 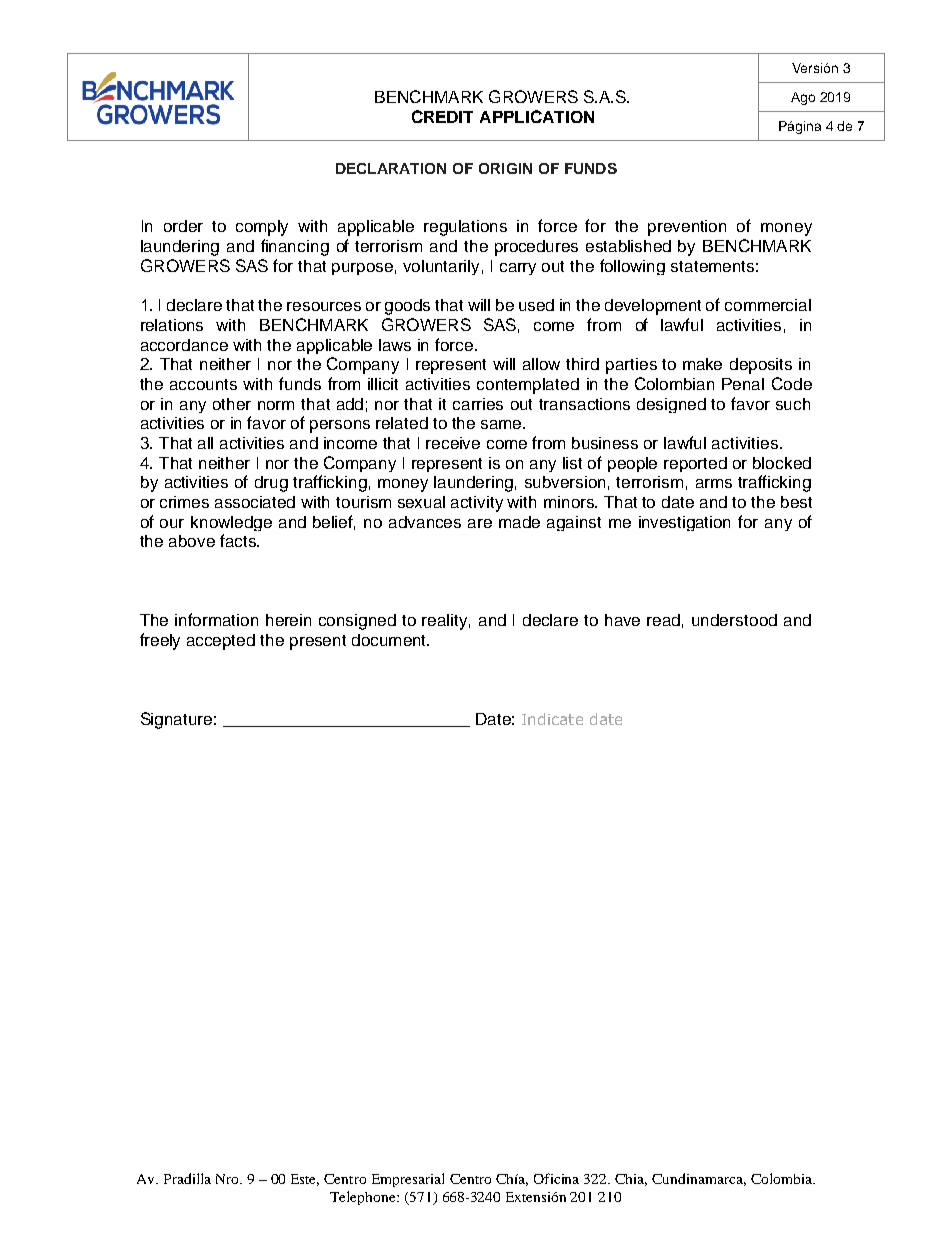 What do you see at coordinates (631, 1180) in the image?
I see `Chia` at bounding box center [631, 1180].
